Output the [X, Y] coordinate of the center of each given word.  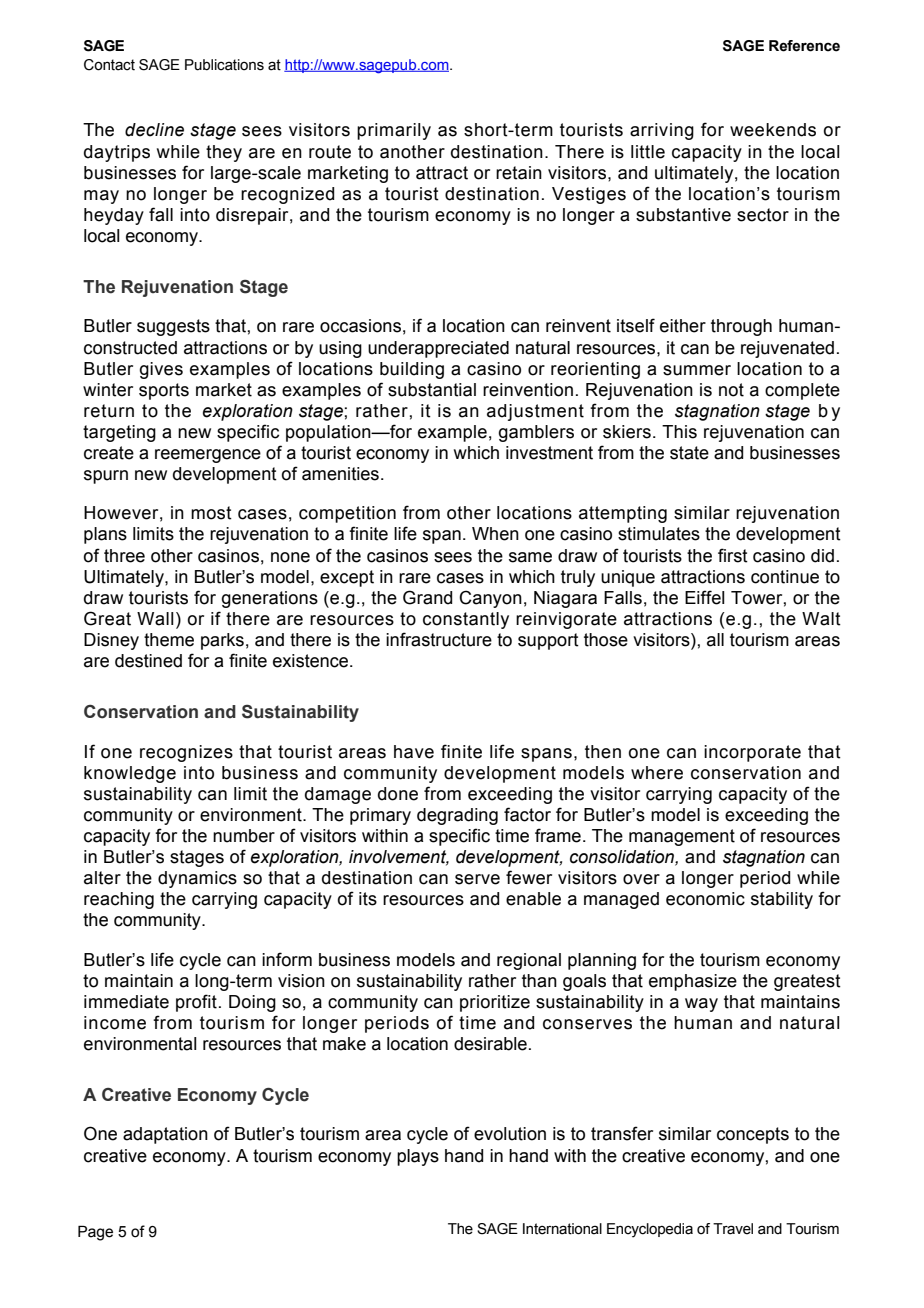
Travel [733, 1229]
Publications [224, 65]
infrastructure [439, 639]
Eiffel [705, 597]
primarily [394, 131]
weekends [773, 130]
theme [169, 640]
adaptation [165, 1135]
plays [418, 1157]
